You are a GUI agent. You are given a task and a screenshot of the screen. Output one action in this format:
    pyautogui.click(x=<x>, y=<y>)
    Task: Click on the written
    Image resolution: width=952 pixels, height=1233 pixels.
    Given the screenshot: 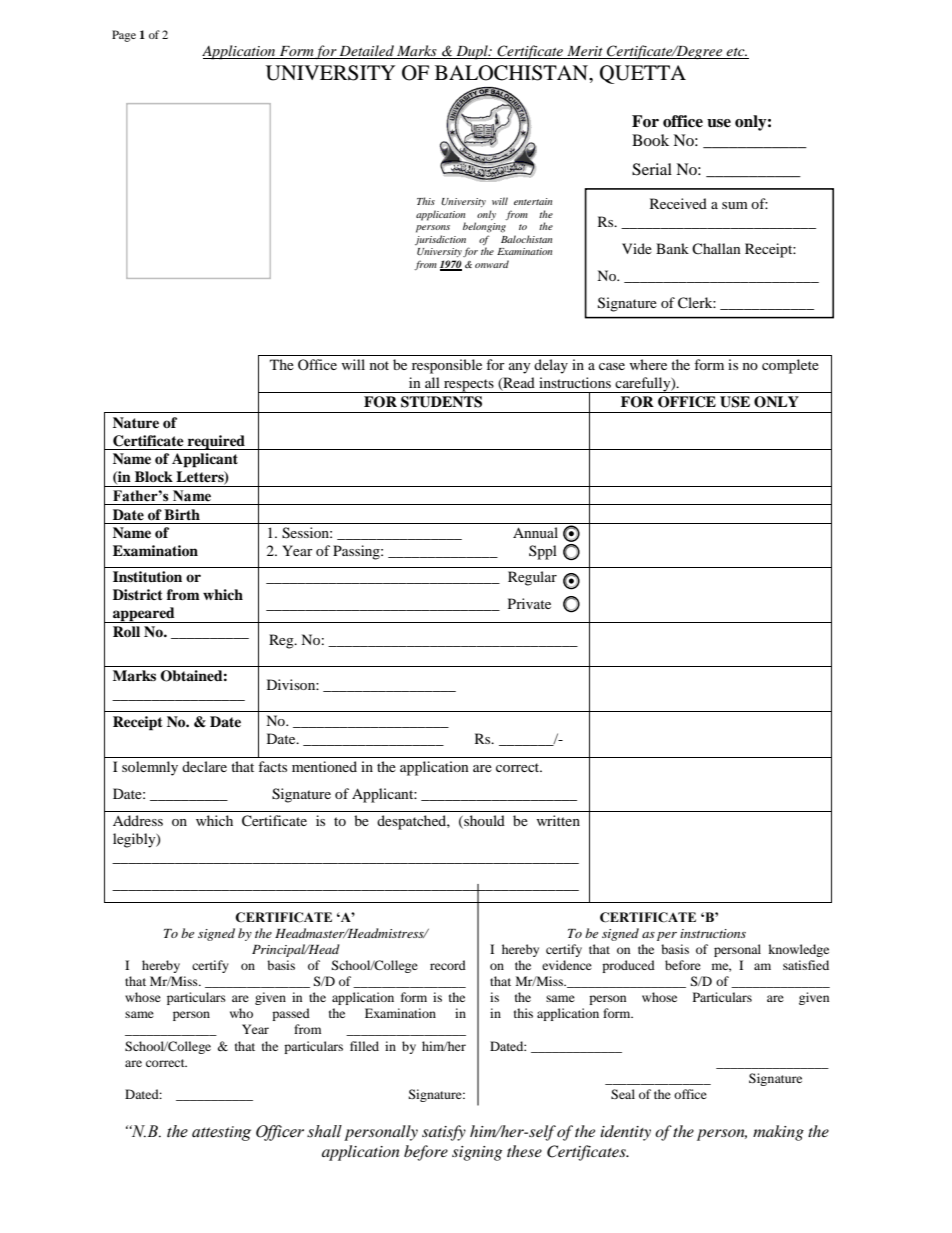 What is the action you would take?
    pyautogui.click(x=558, y=820)
